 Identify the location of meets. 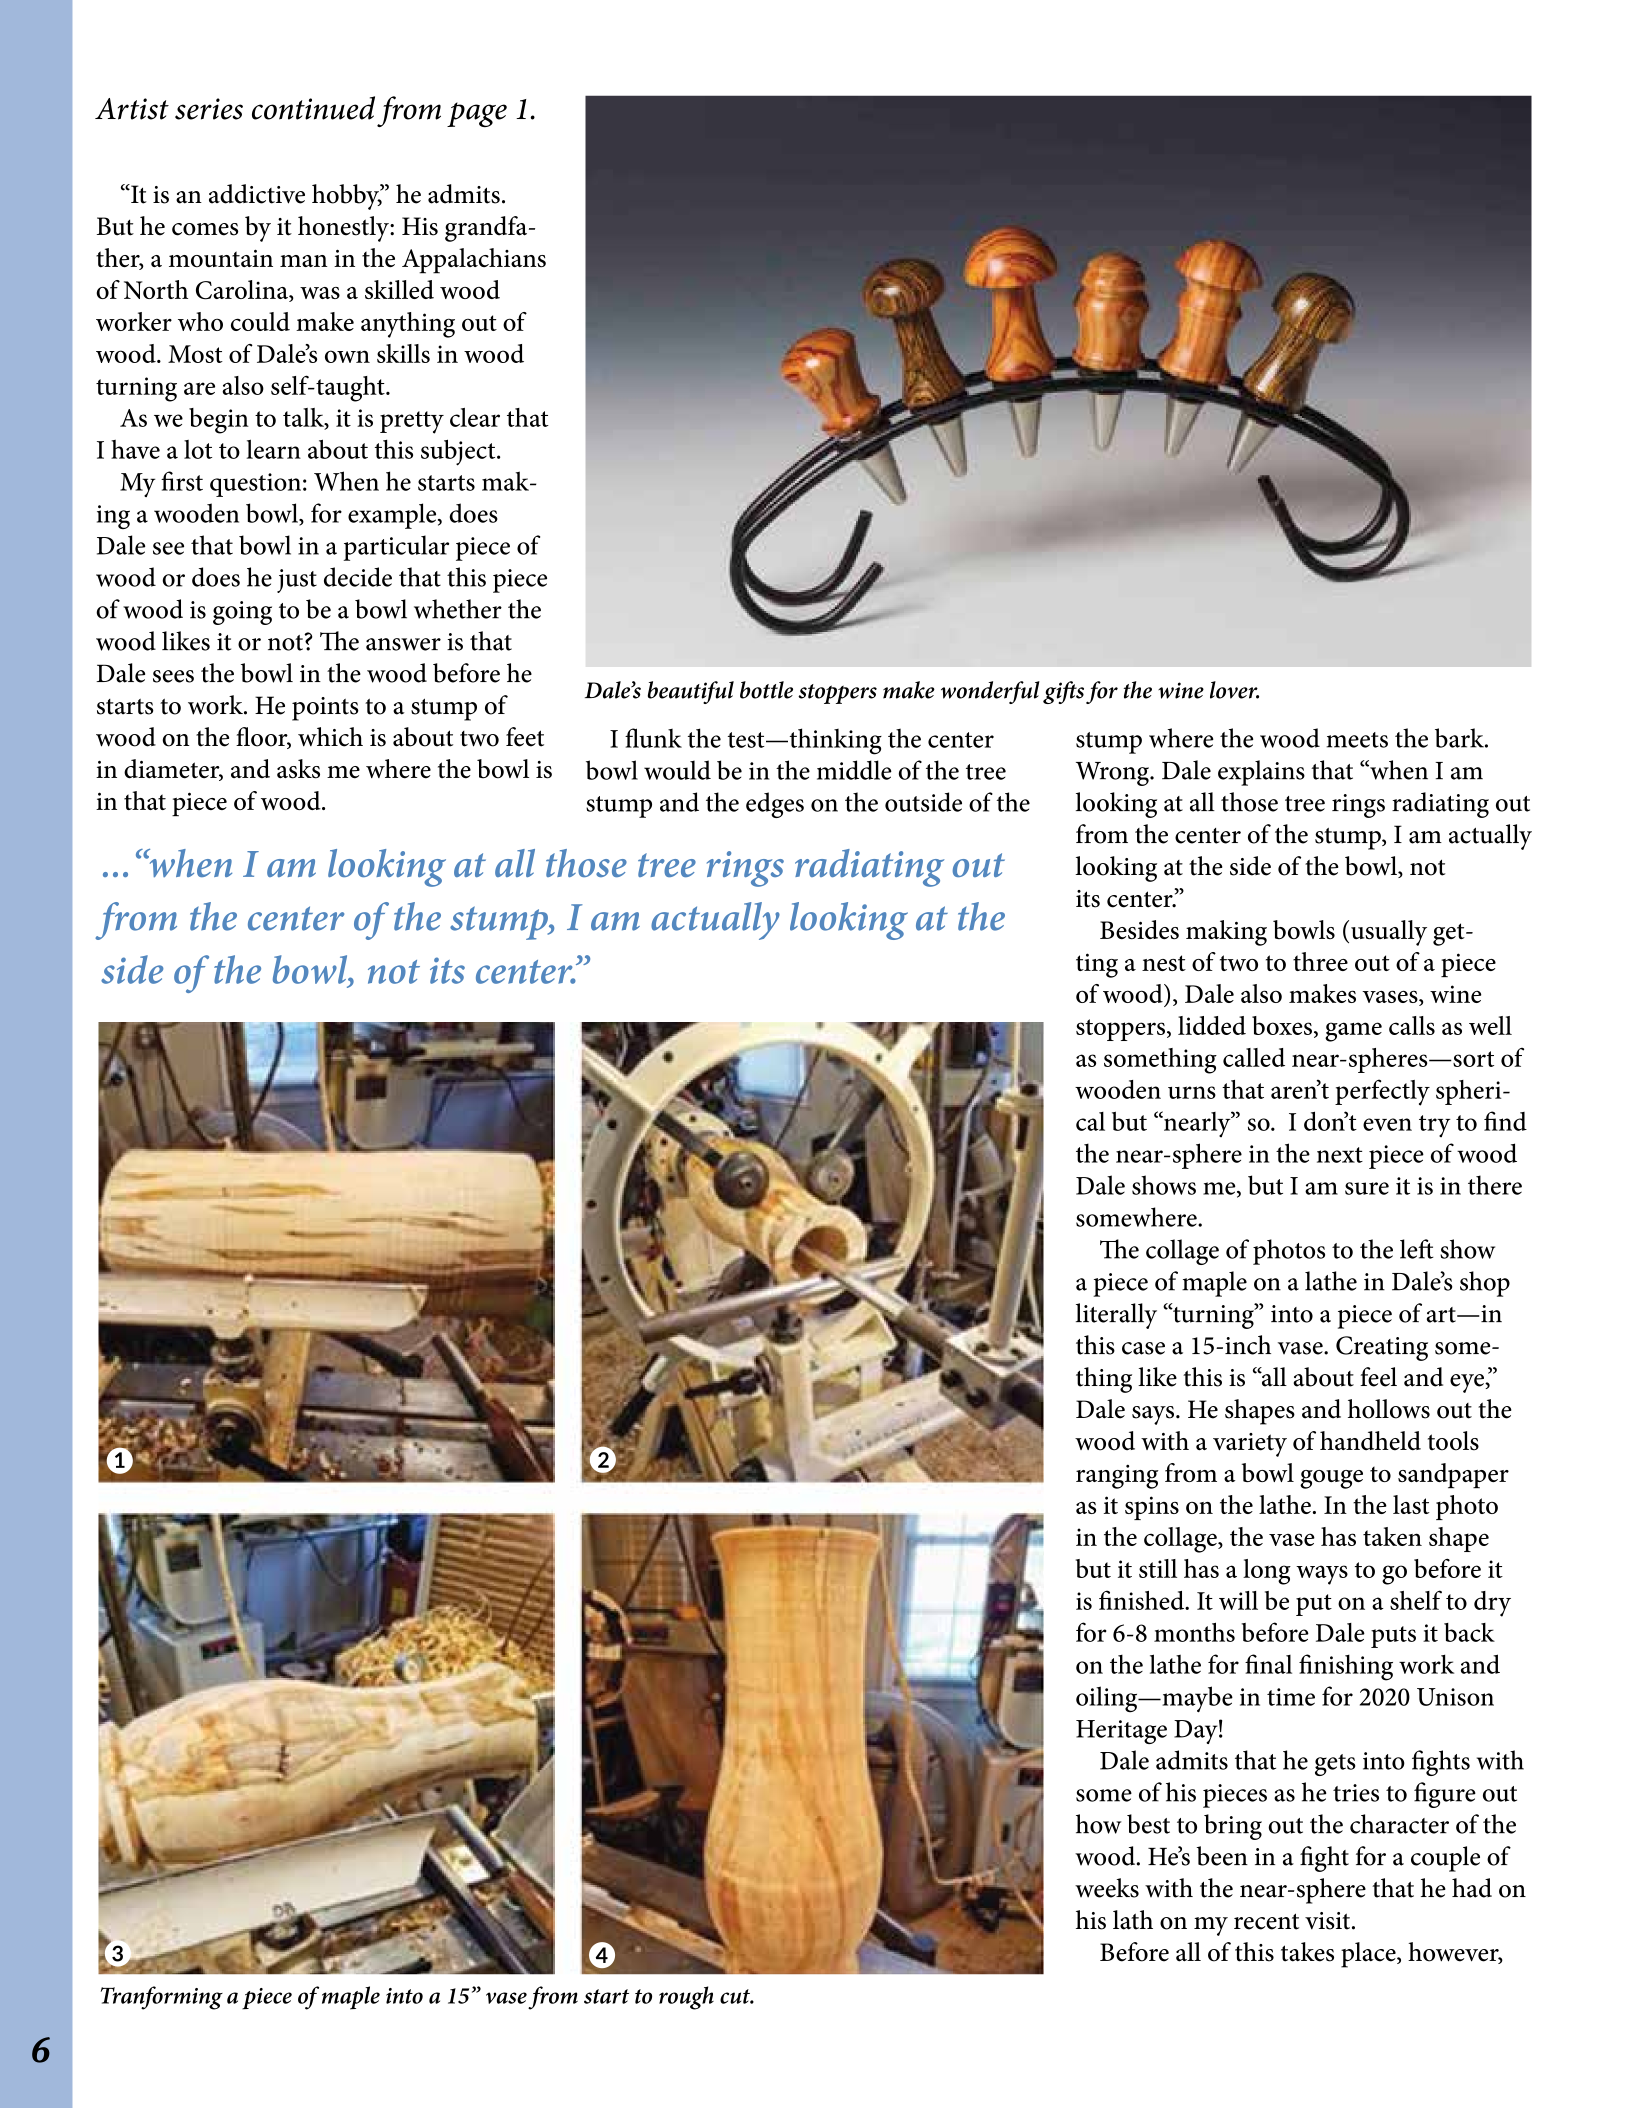
(1357, 740).
